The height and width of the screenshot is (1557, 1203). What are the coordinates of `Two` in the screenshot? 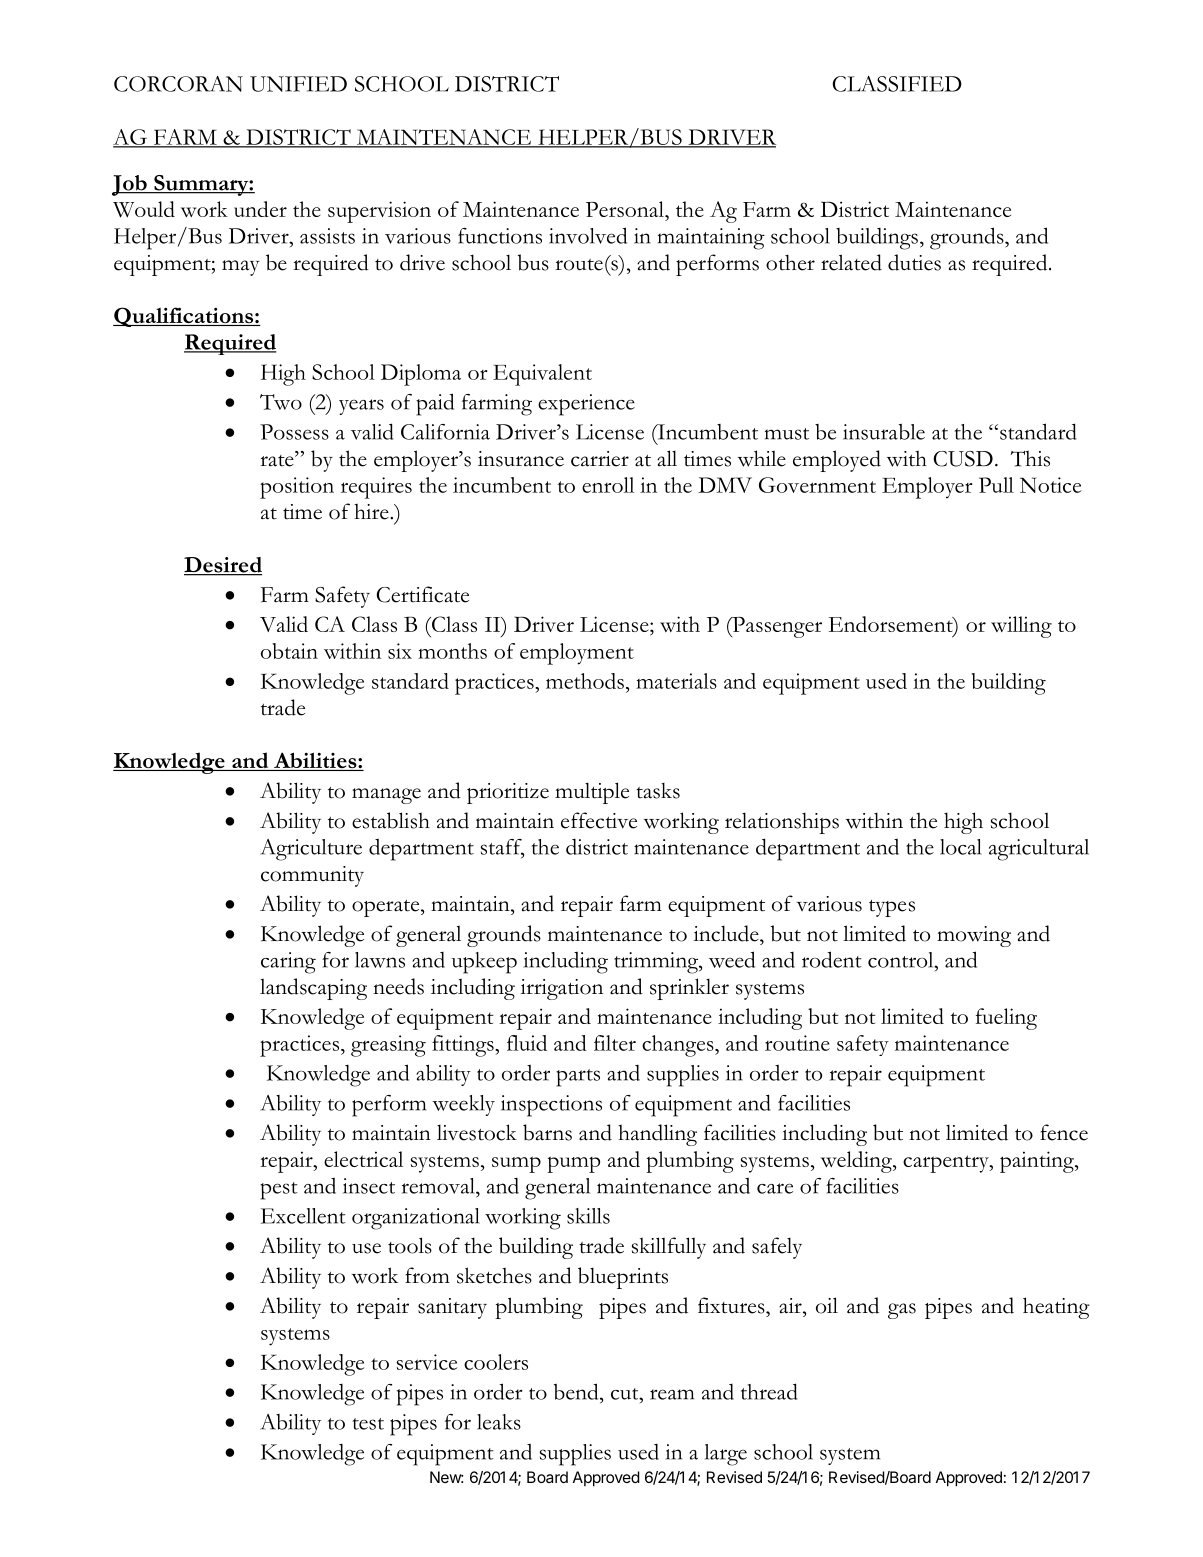 It's located at (281, 402).
